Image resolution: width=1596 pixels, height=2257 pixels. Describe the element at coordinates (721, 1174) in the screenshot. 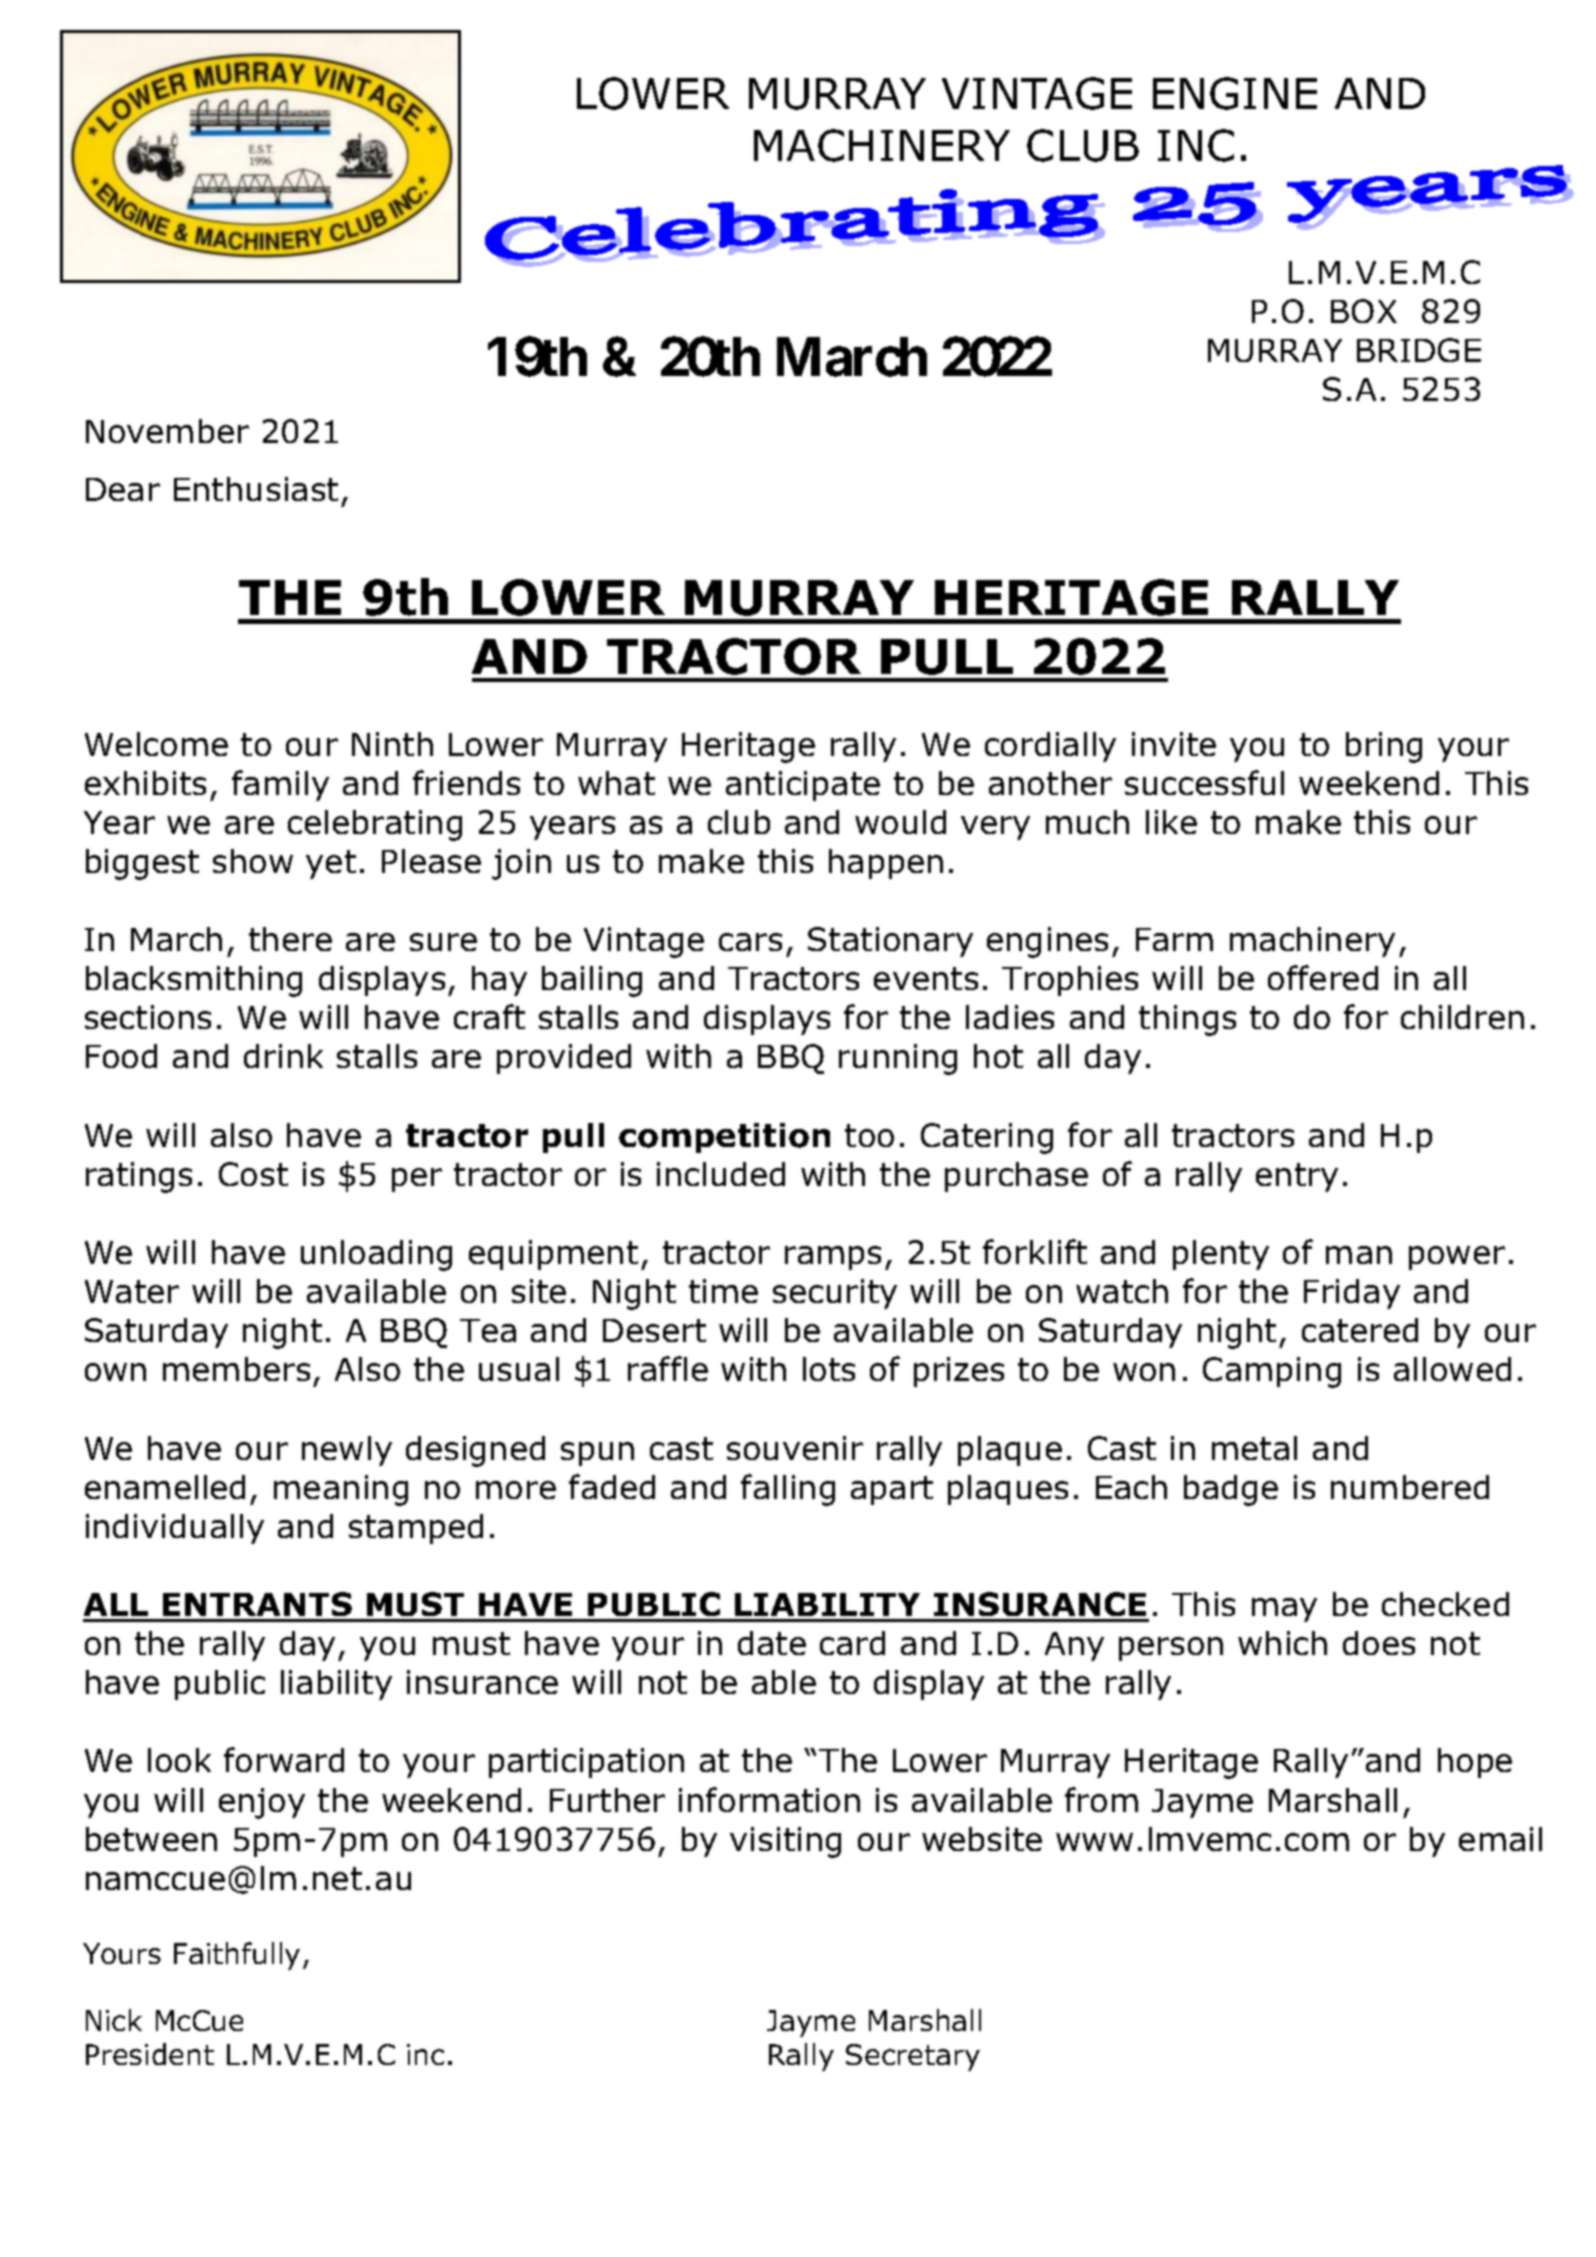

I see `included` at that location.
